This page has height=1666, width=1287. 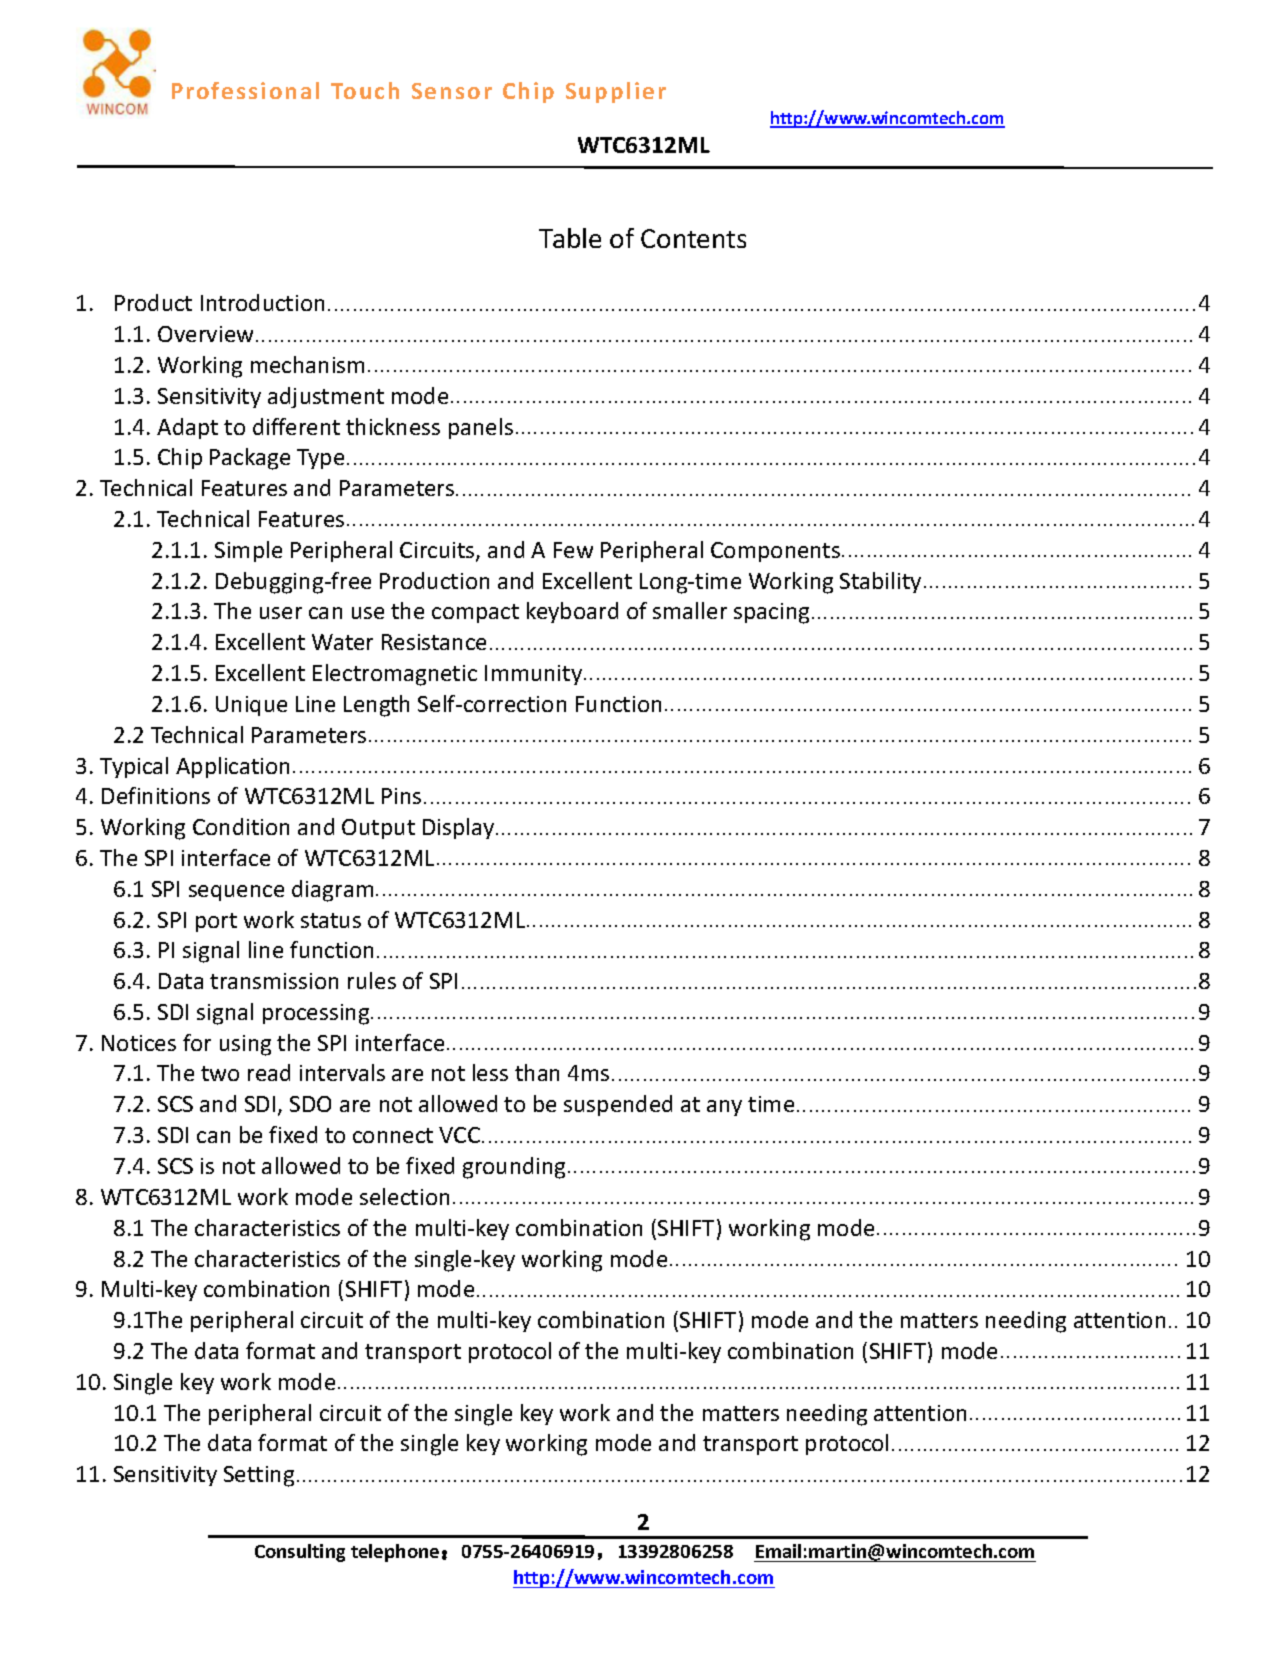 I want to click on compact, so click(x=475, y=613).
